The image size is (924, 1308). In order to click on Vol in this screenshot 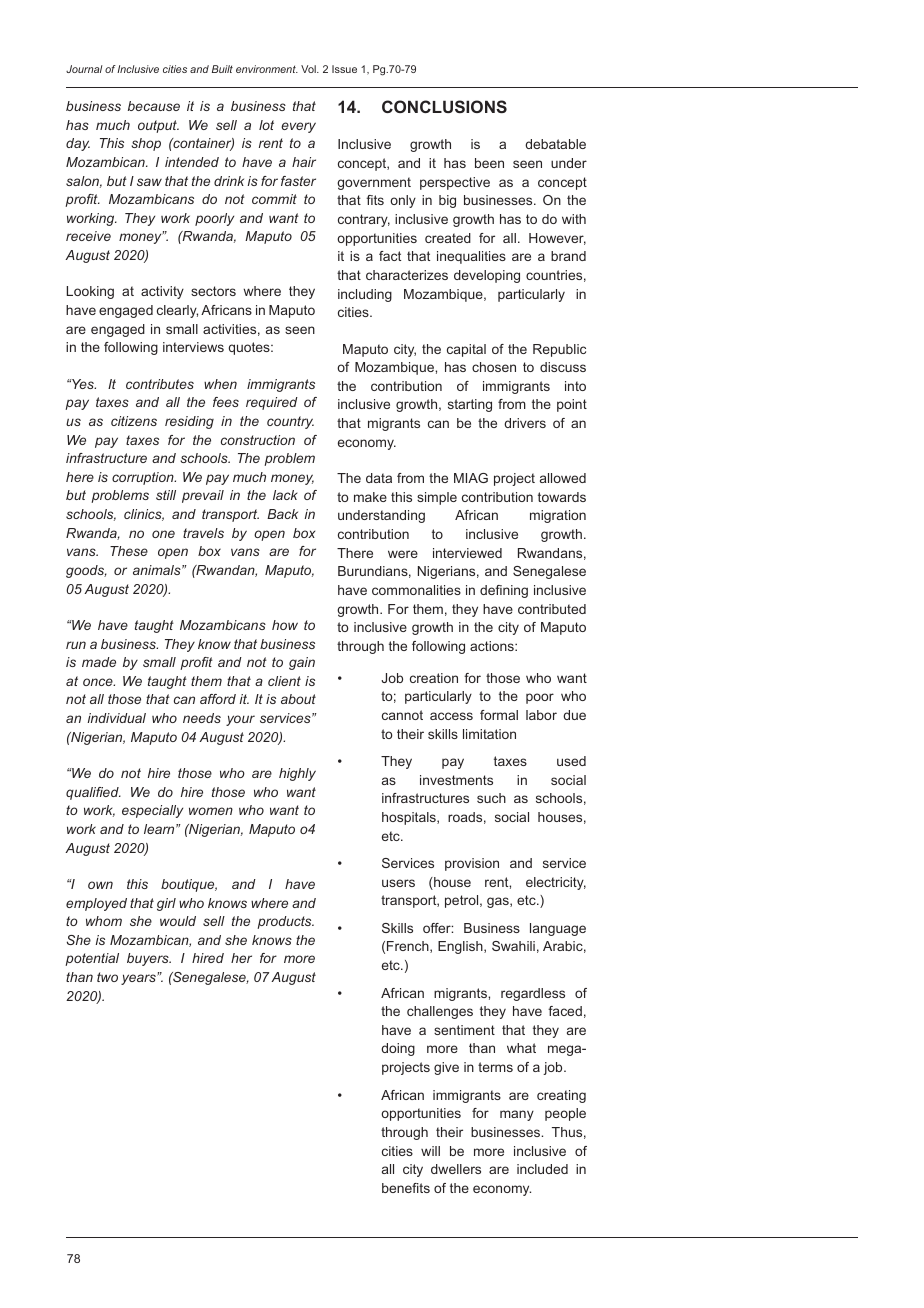, I will do `click(309, 69)`.
